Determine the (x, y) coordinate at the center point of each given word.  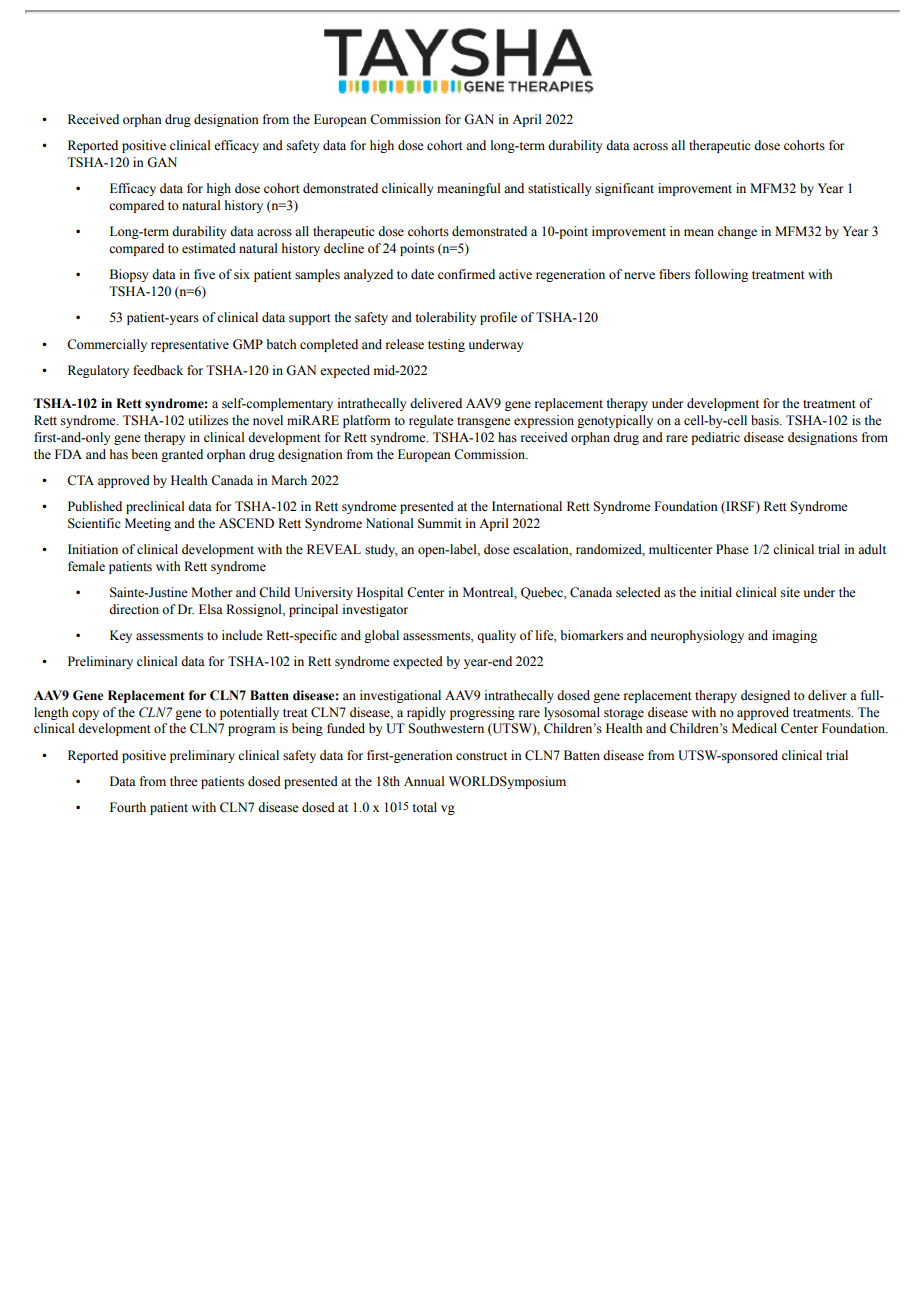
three (184, 781)
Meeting (148, 524)
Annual (424, 781)
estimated (209, 248)
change (737, 232)
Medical (754, 728)
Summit (440, 523)
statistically (559, 189)
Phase (732, 549)
